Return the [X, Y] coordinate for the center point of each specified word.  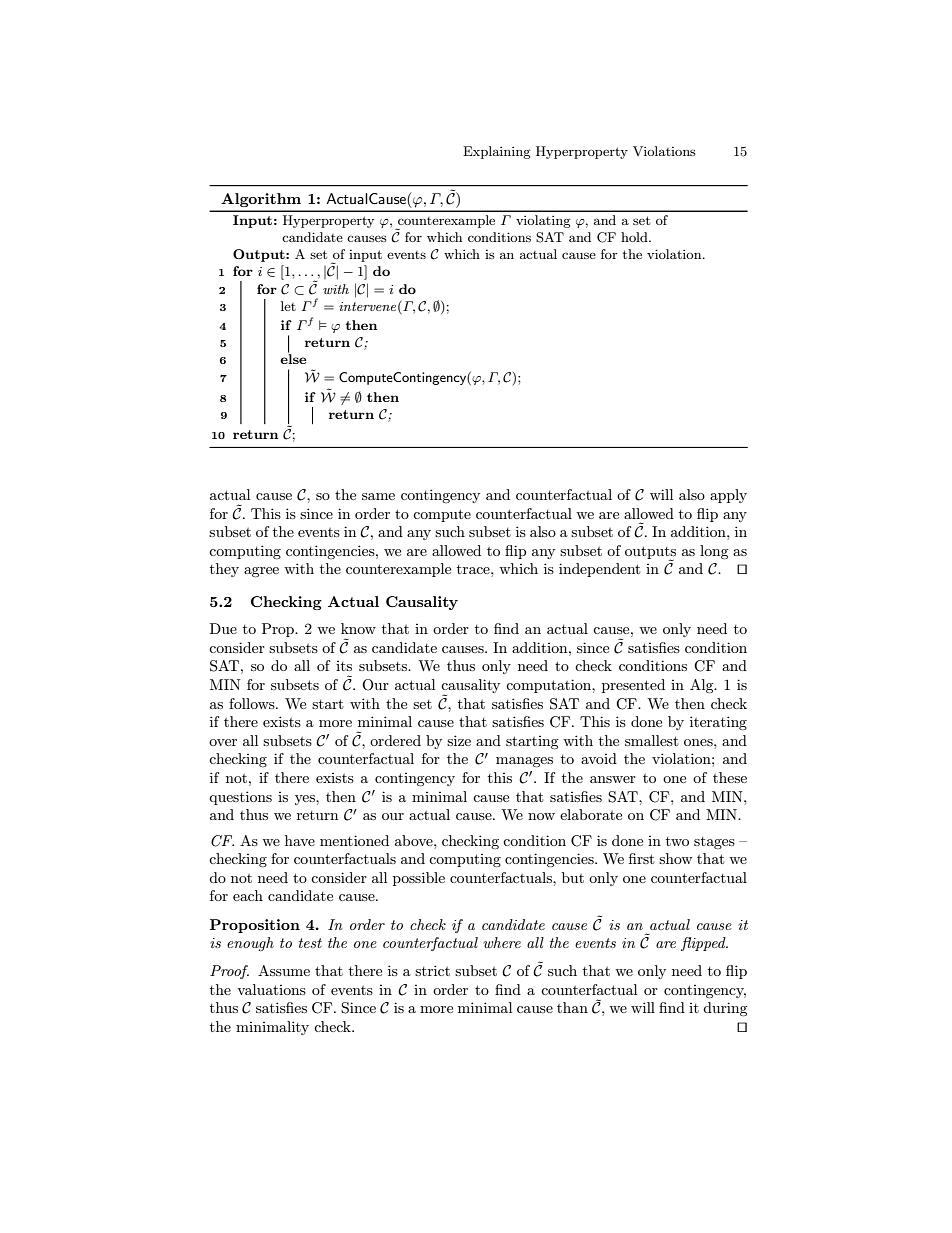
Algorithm [261, 200]
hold [635, 237]
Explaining [497, 152]
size [459, 740]
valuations [271, 989]
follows [253, 703]
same [378, 496]
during [725, 1009]
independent [599, 570]
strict [432, 970]
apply [728, 496]
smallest [651, 740]
